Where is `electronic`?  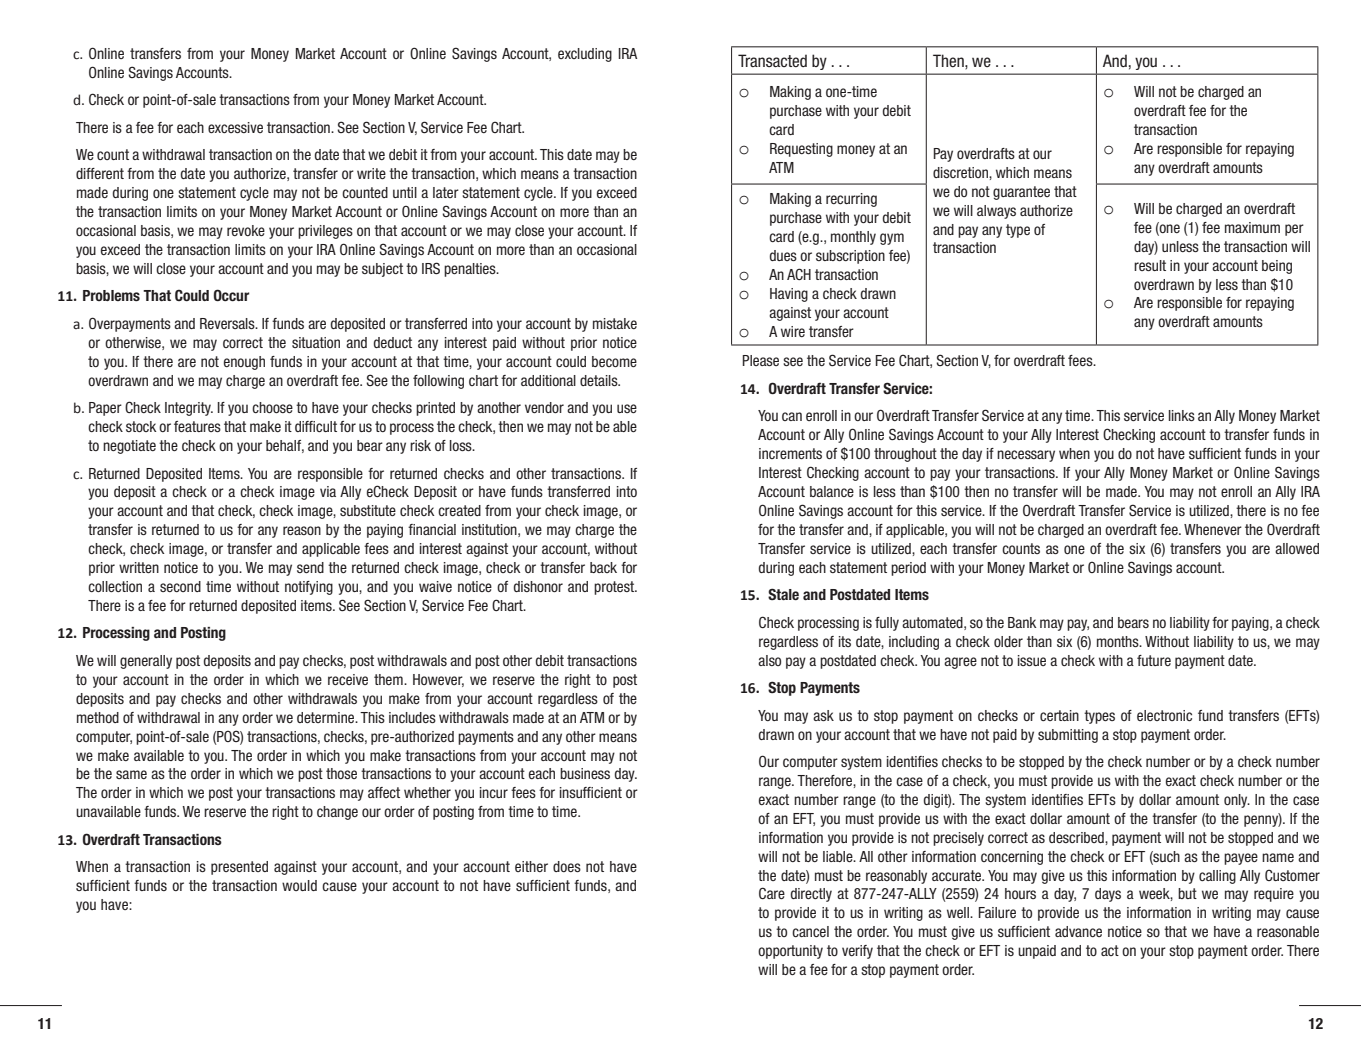 electronic is located at coordinates (1164, 715).
